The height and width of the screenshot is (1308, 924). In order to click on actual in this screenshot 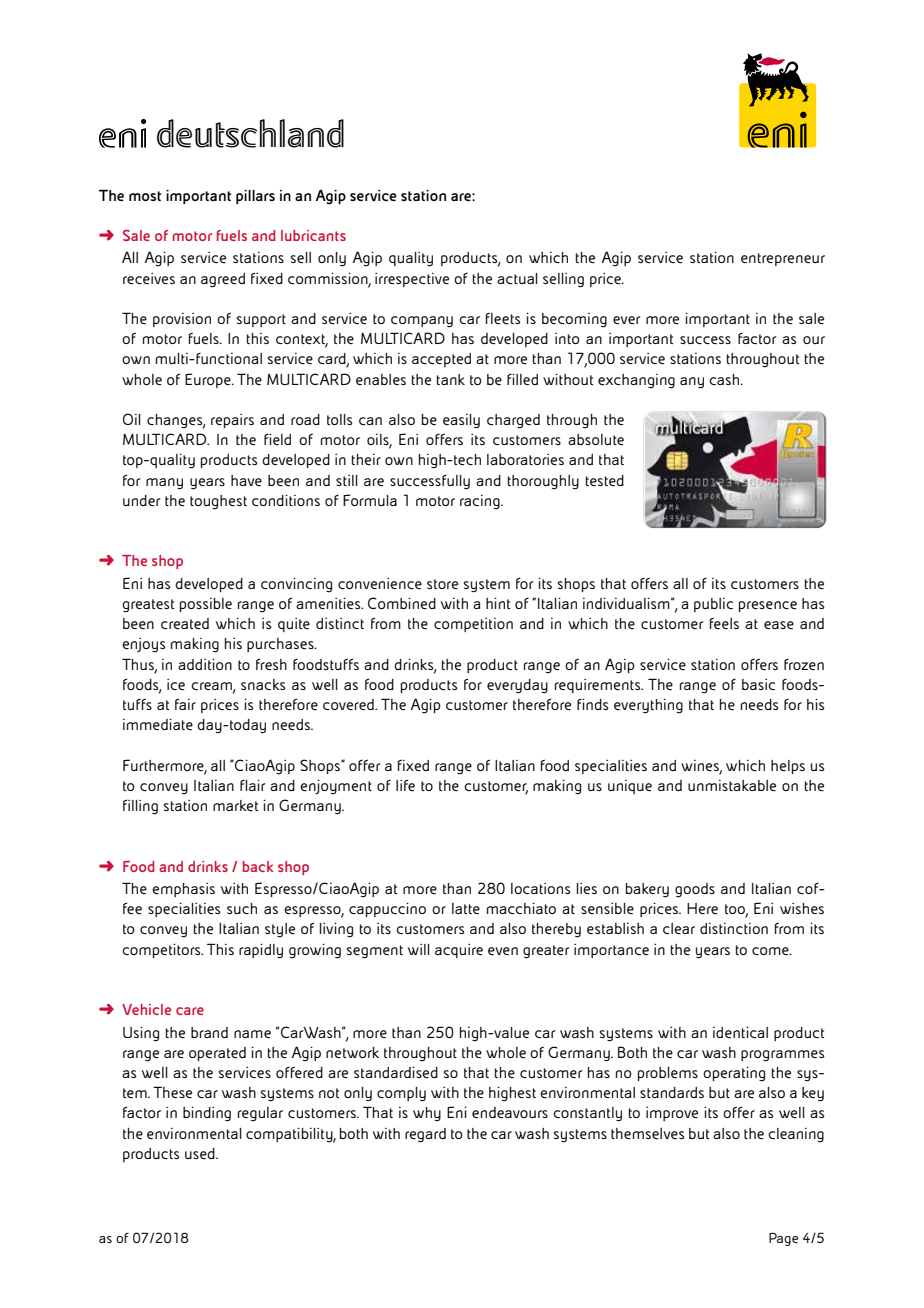, I will do `click(517, 278)`.
